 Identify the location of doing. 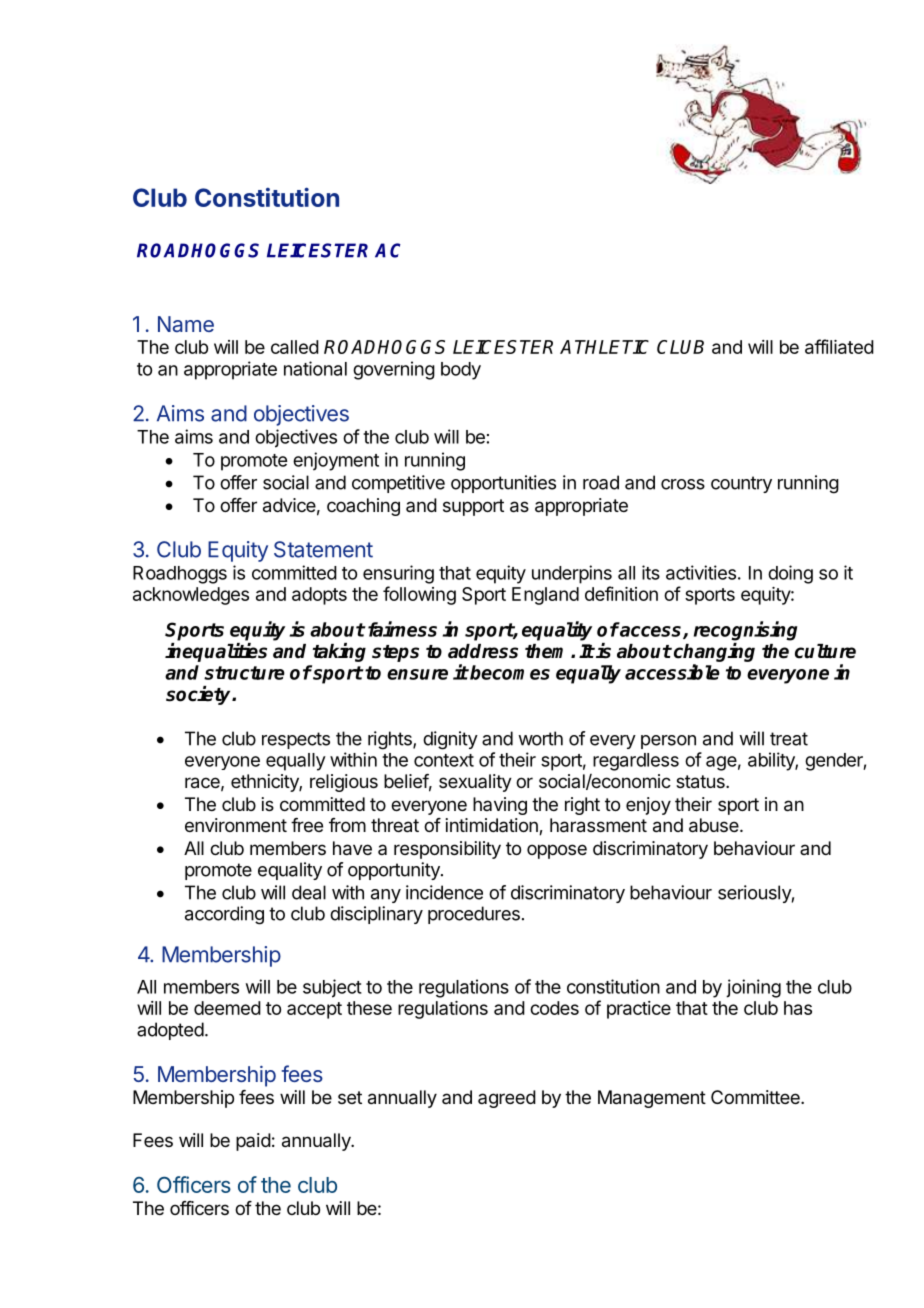
(790, 574).
